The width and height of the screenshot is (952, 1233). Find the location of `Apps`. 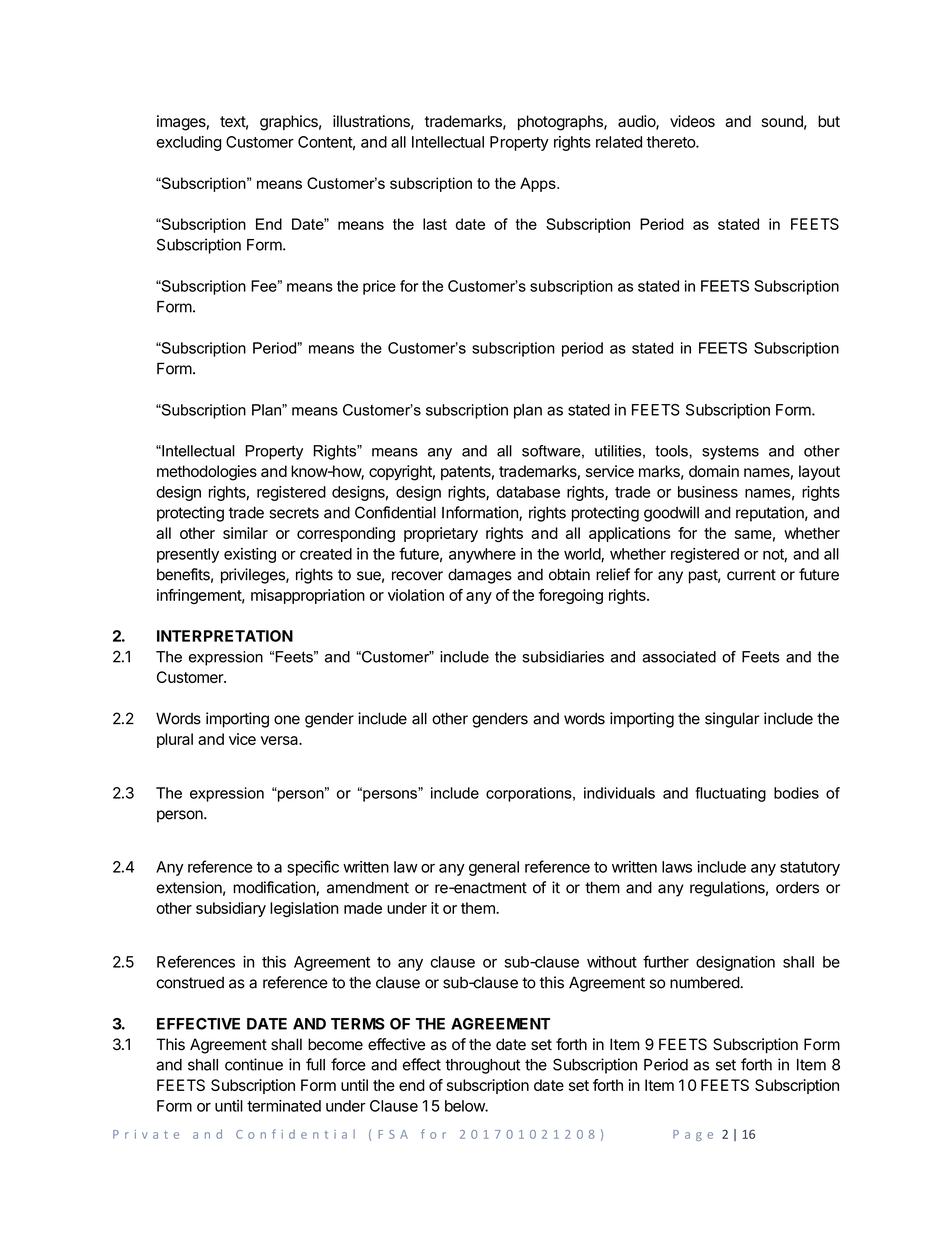

Apps is located at coordinates (539, 184).
